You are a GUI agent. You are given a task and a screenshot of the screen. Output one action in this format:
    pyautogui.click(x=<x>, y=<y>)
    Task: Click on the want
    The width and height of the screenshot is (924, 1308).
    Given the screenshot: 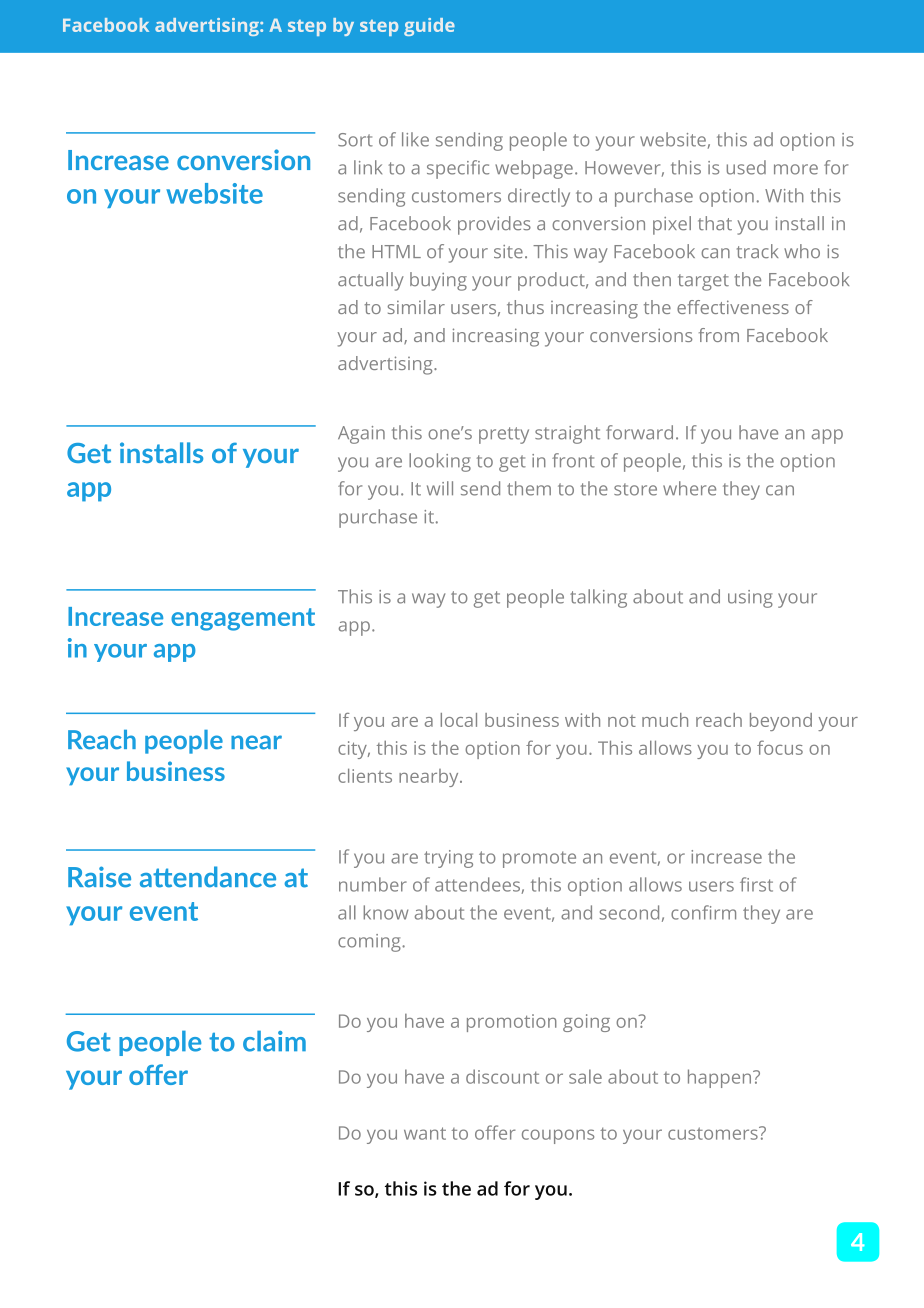 What is the action you would take?
    pyautogui.click(x=425, y=1133)
